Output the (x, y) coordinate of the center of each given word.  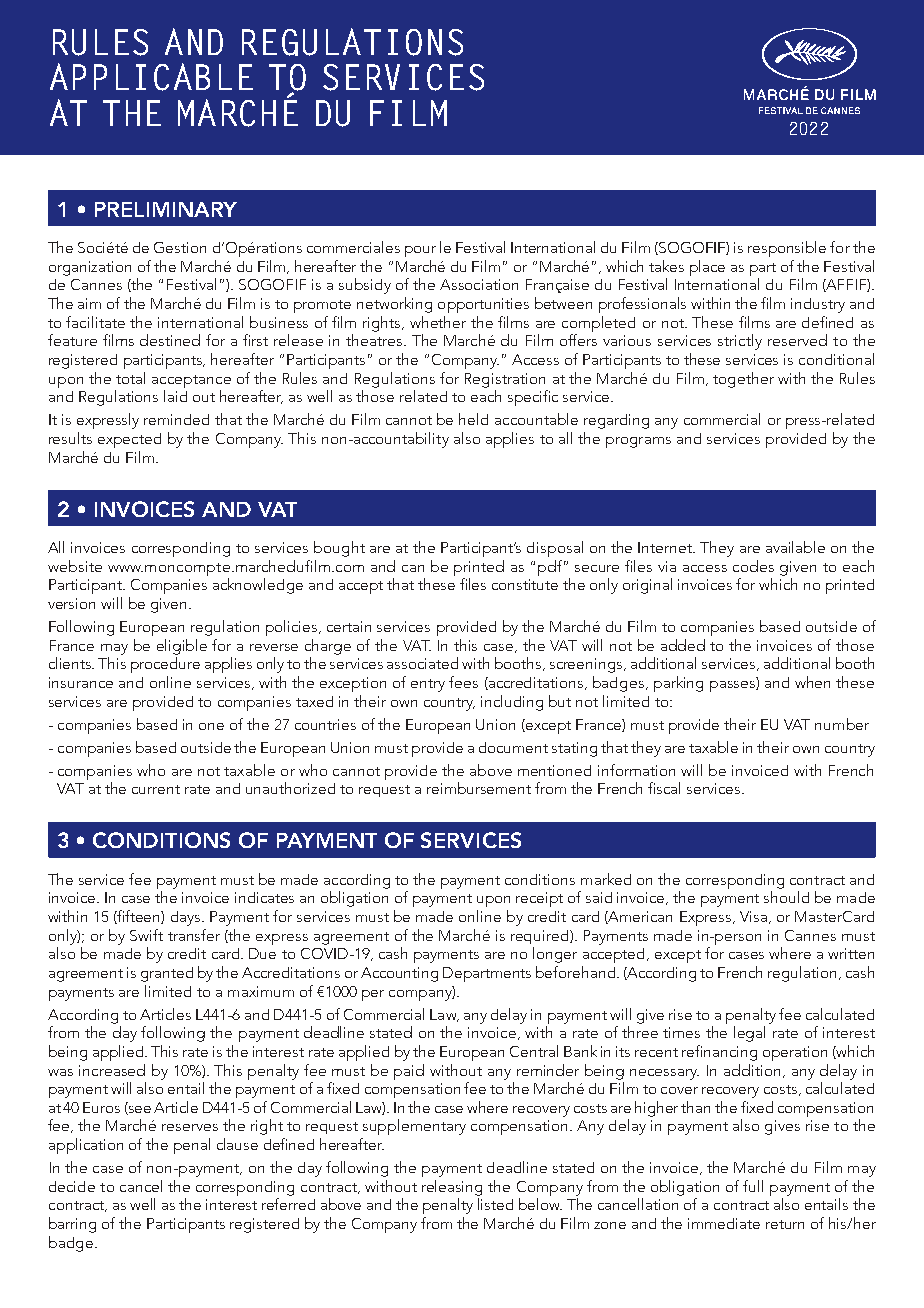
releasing (452, 1188)
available (795, 547)
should (786, 897)
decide (72, 1186)
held (473, 419)
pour (420, 251)
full (753, 1186)
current (156, 789)
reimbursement (479, 788)
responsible (787, 249)
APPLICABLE (151, 77)
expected (129, 440)
